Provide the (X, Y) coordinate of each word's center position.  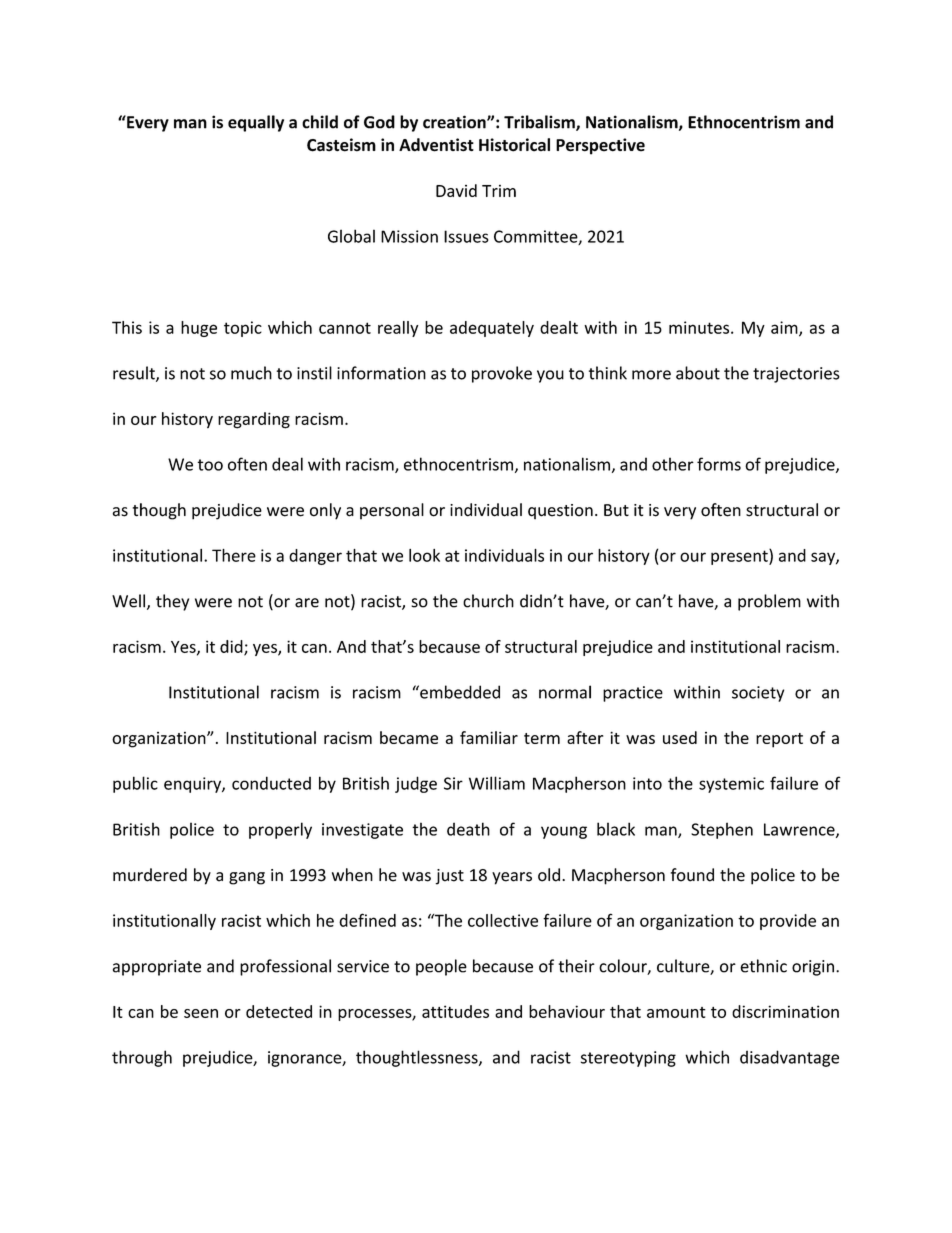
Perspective (600, 146)
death (468, 829)
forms (719, 464)
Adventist (436, 145)
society (758, 694)
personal (392, 511)
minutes (700, 327)
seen (201, 1013)
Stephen (722, 830)
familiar (489, 737)
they (172, 602)
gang (247, 878)
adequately (492, 329)
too (210, 465)
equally (256, 123)
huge (199, 329)
